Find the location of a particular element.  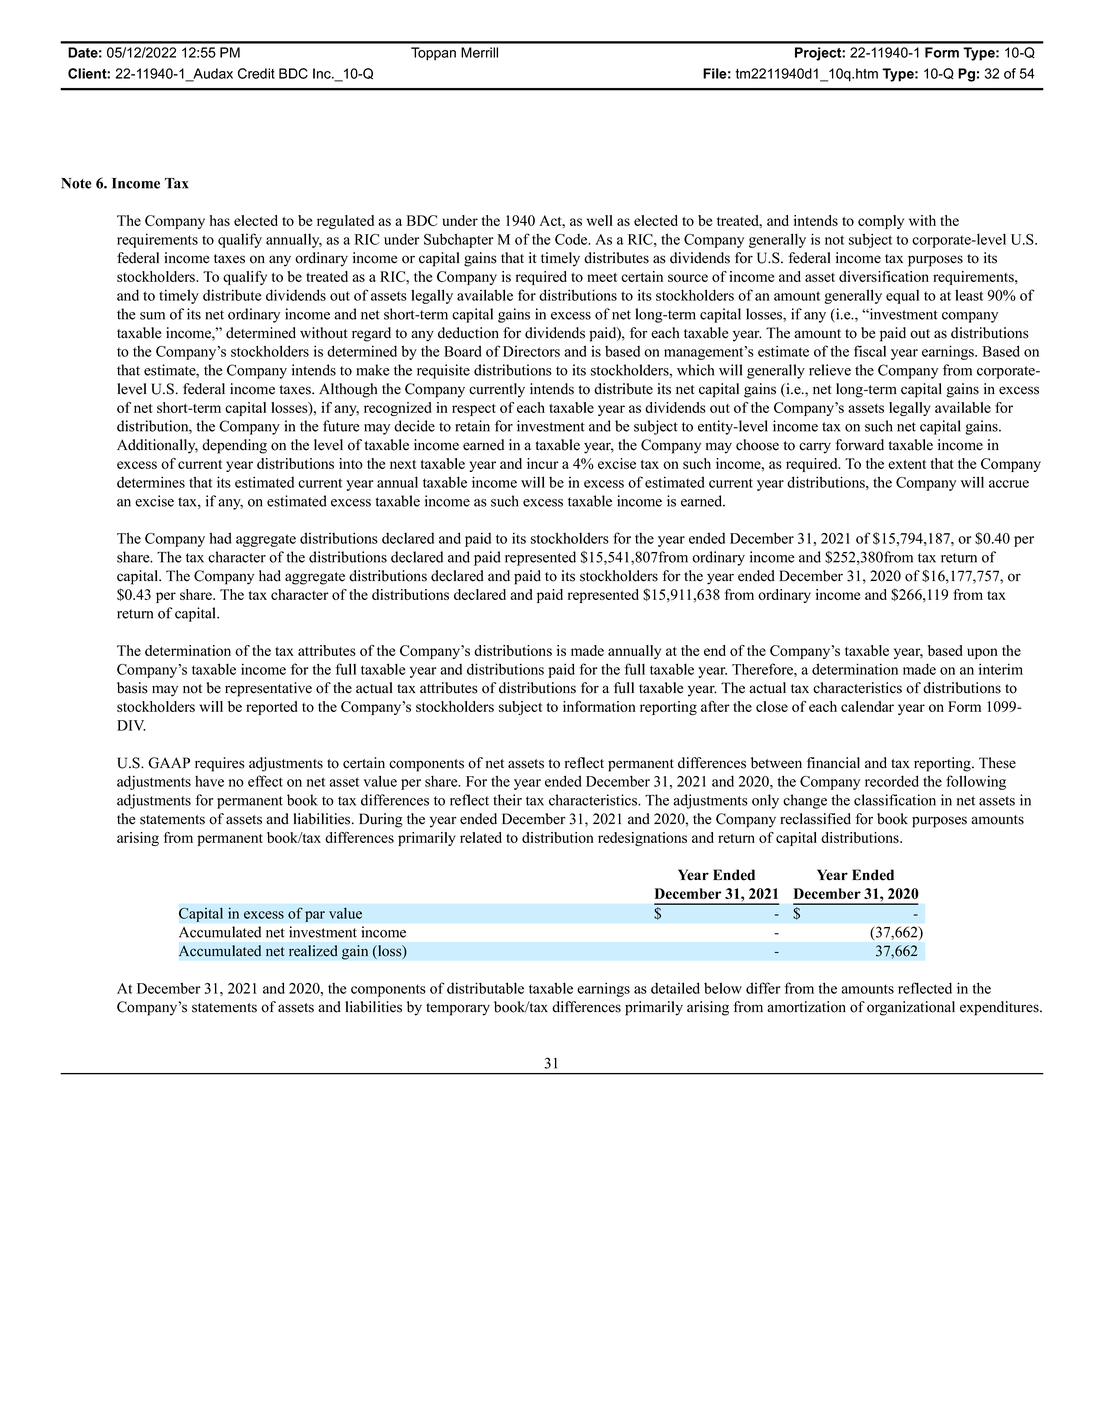

incur is located at coordinates (543, 463).
